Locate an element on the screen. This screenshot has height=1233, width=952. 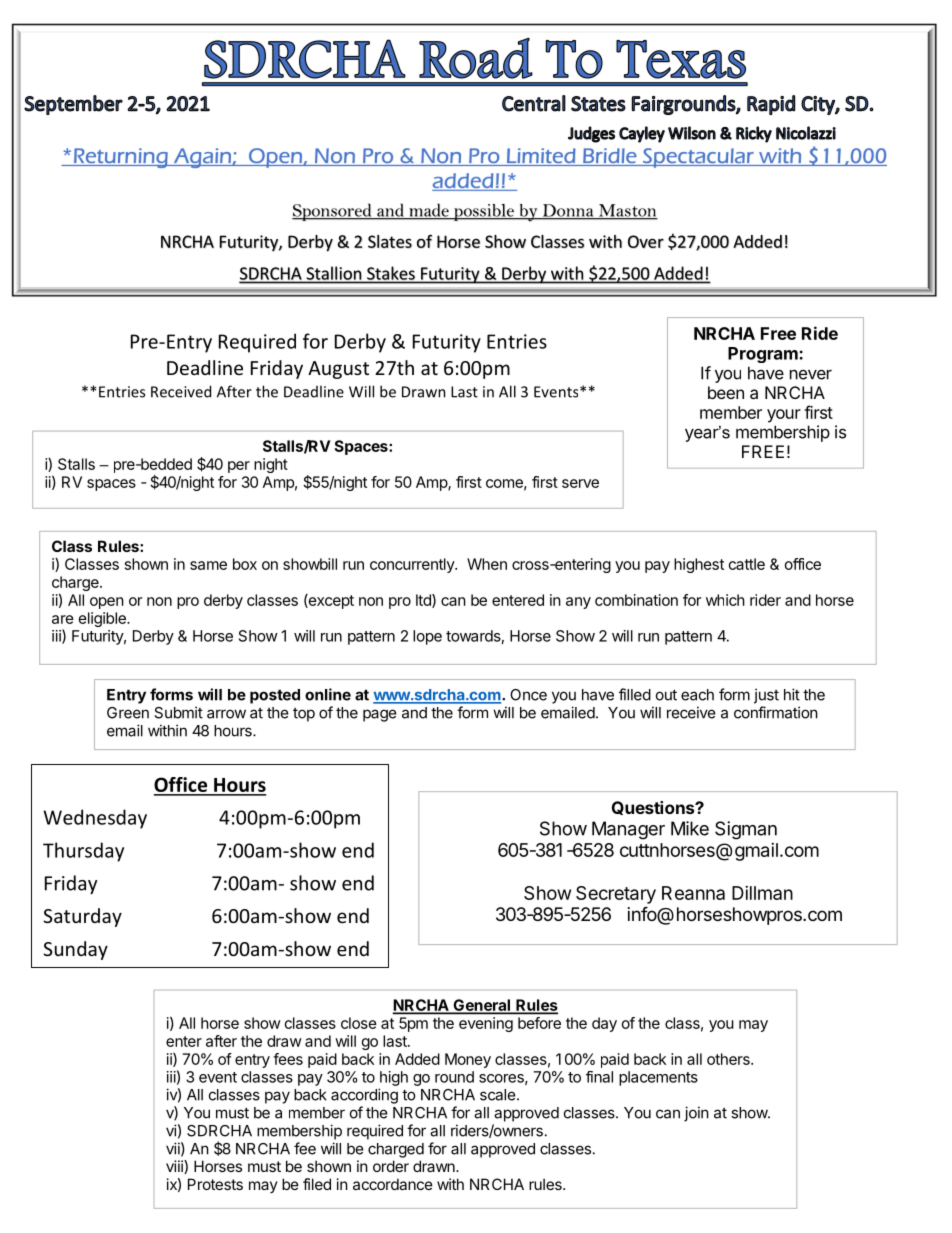
Secretary is located at coordinates (616, 895).
